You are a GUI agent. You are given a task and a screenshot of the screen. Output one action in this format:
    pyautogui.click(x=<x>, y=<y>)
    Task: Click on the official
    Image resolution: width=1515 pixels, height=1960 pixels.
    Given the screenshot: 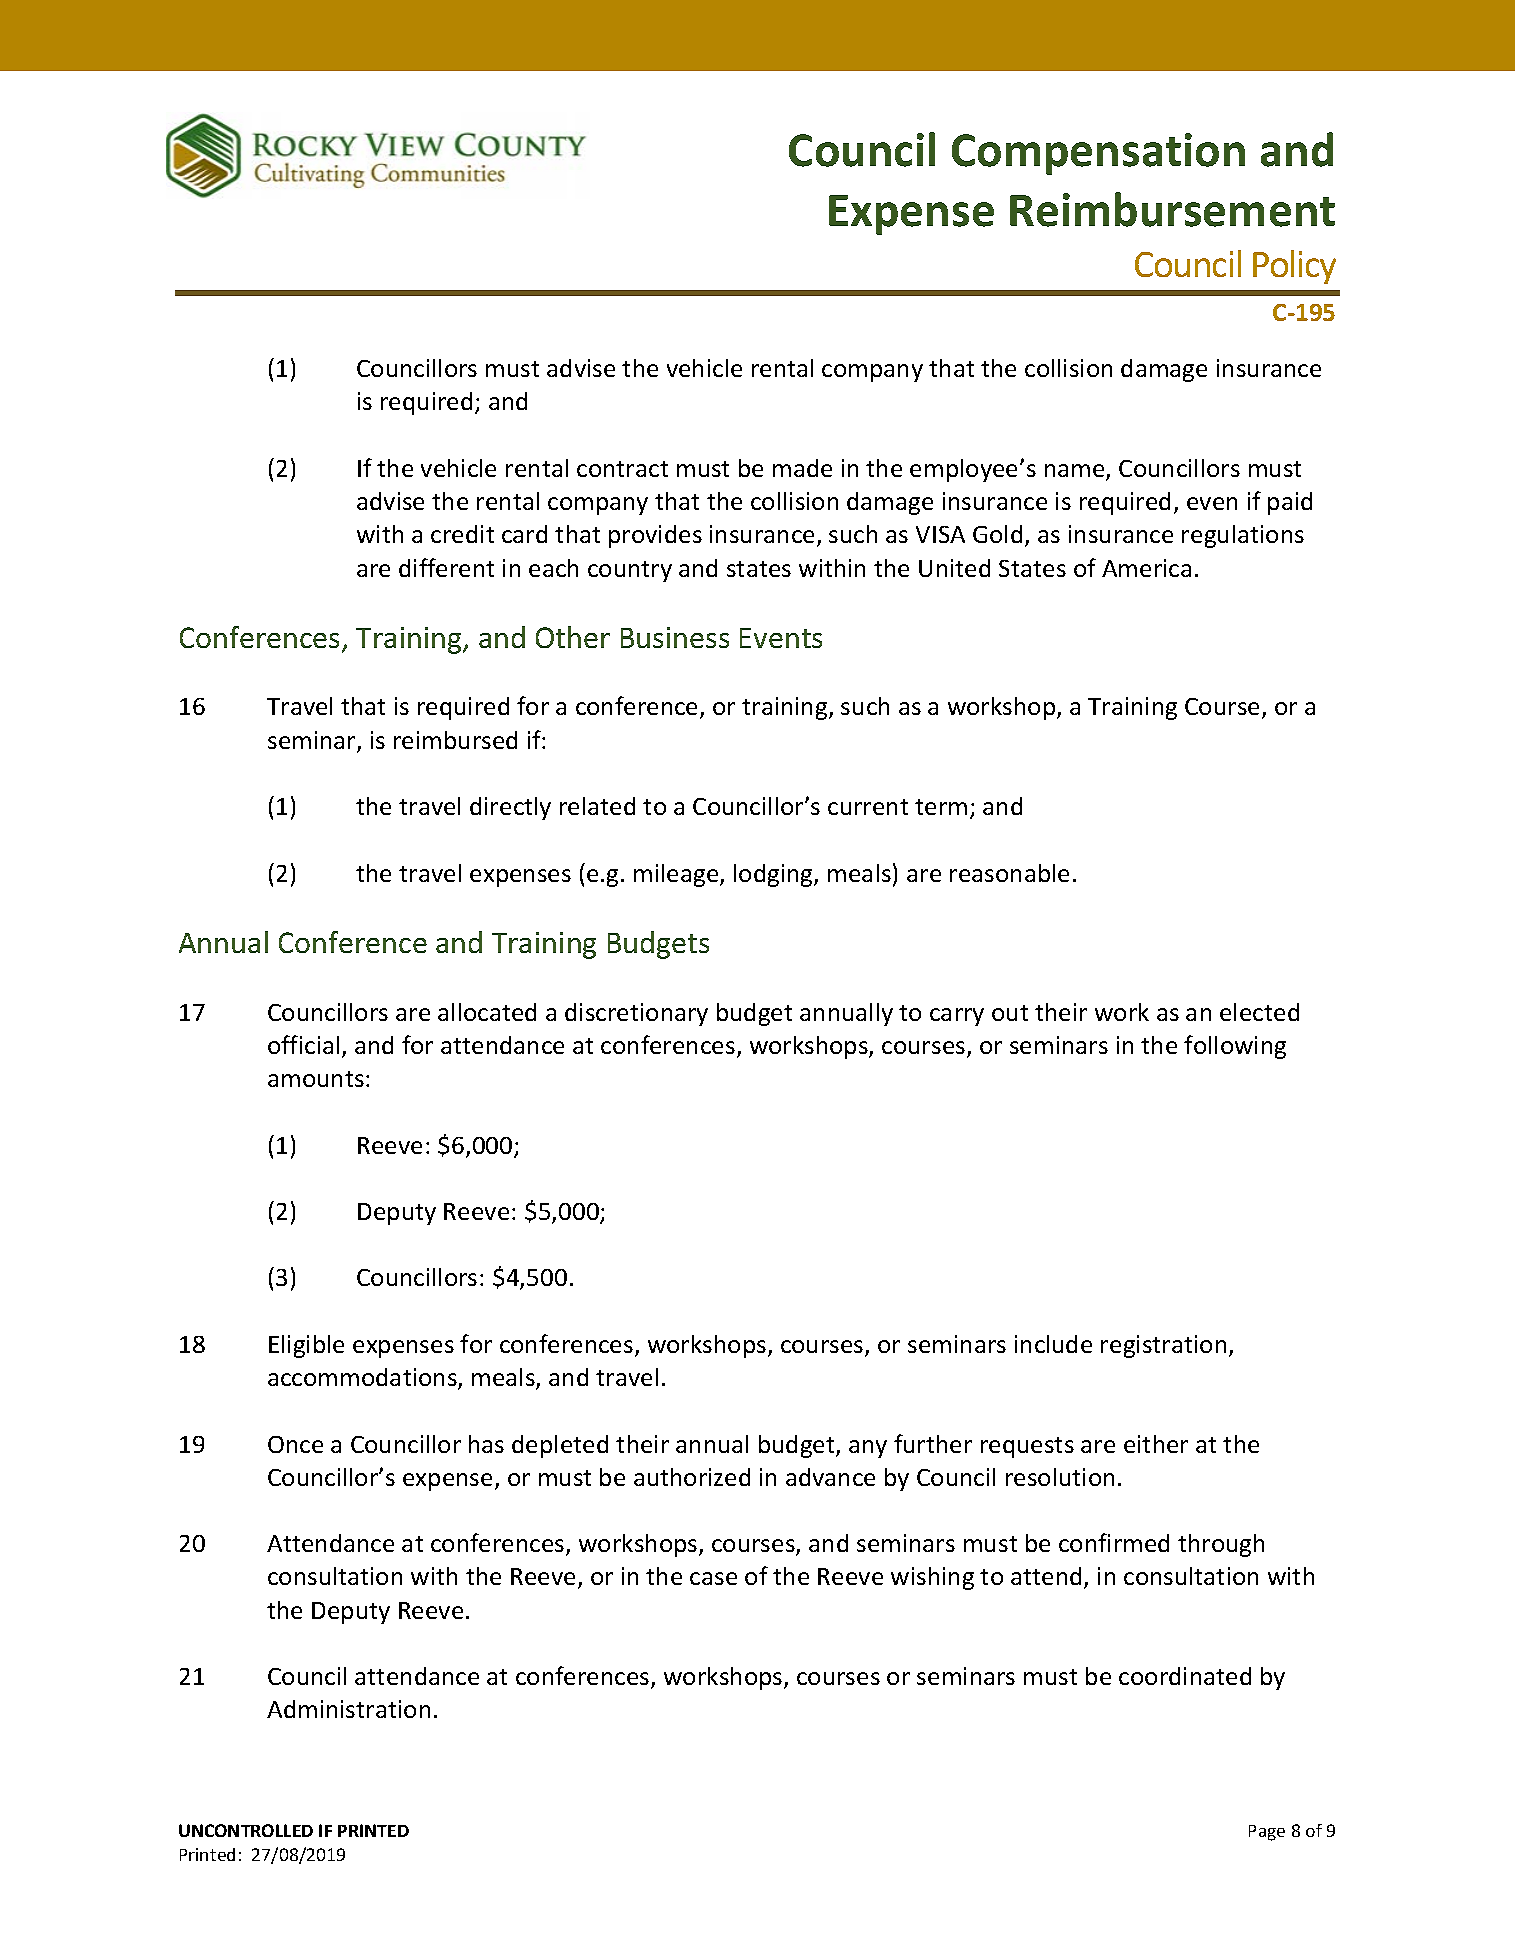 What is the action you would take?
    pyautogui.click(x=303, y=1044)
